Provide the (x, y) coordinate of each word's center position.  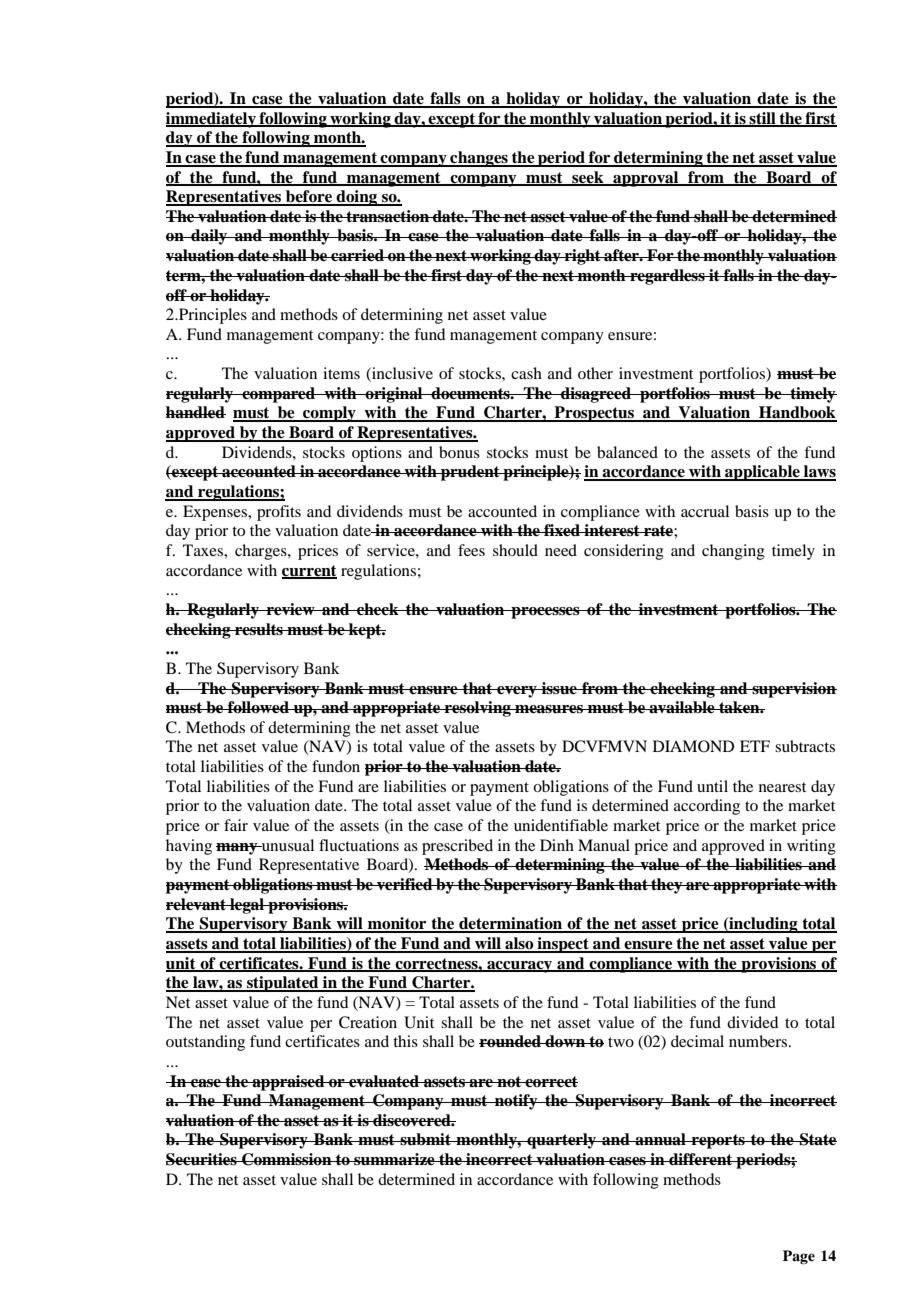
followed (259, 707)
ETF (755, 746)
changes (479, 159)
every (517, 692)
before (309, 197)
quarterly (562, 1141)
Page (799, 1257)
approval (646, 179)
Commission (287, 1159)
